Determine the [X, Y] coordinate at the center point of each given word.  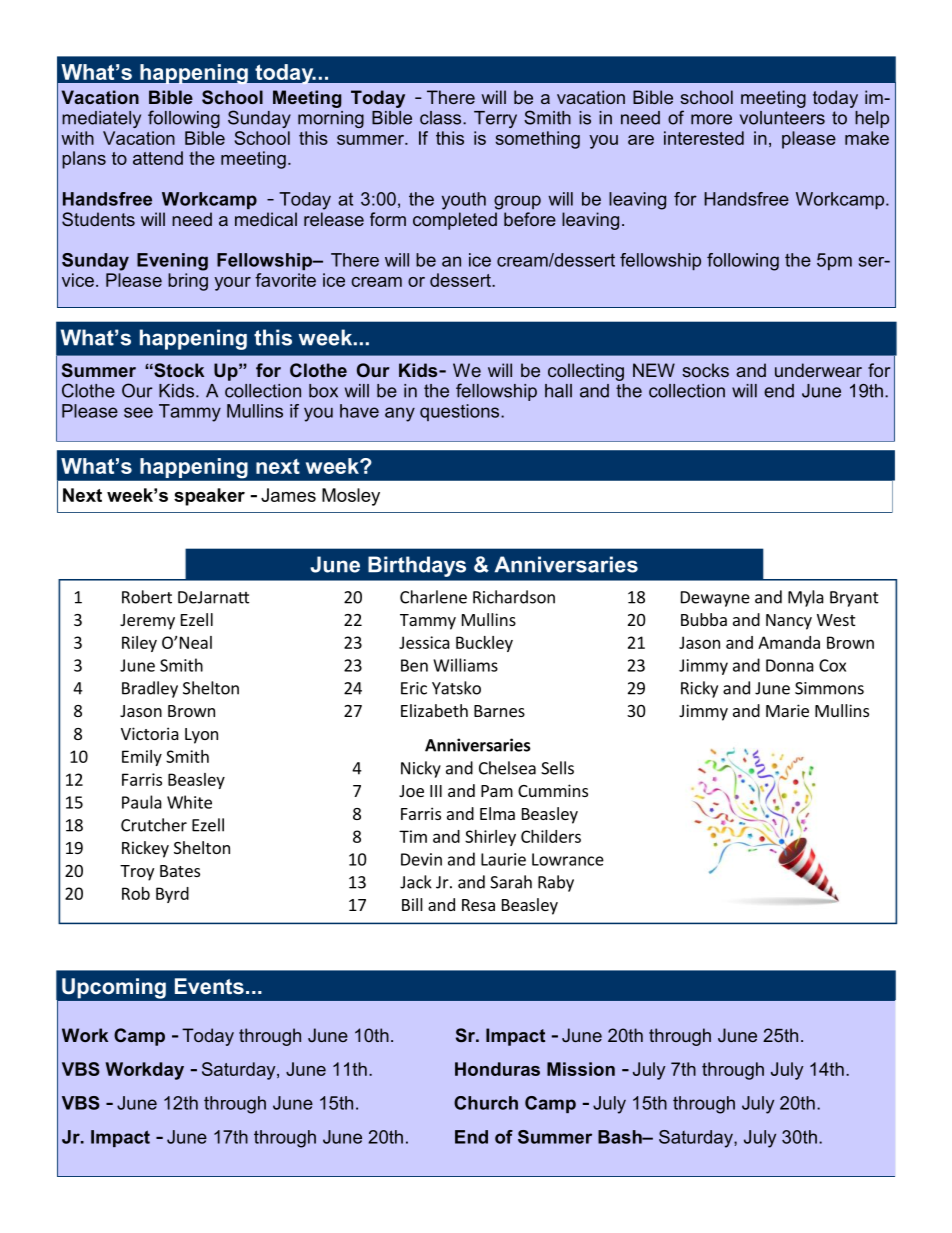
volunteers [782, 118]
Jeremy [147, 622]
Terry [495, 119]
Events [209, 986]
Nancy [789, 622]
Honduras [497, 1069]
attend [158, 158]
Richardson [514, 597]
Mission [581, 1069]
